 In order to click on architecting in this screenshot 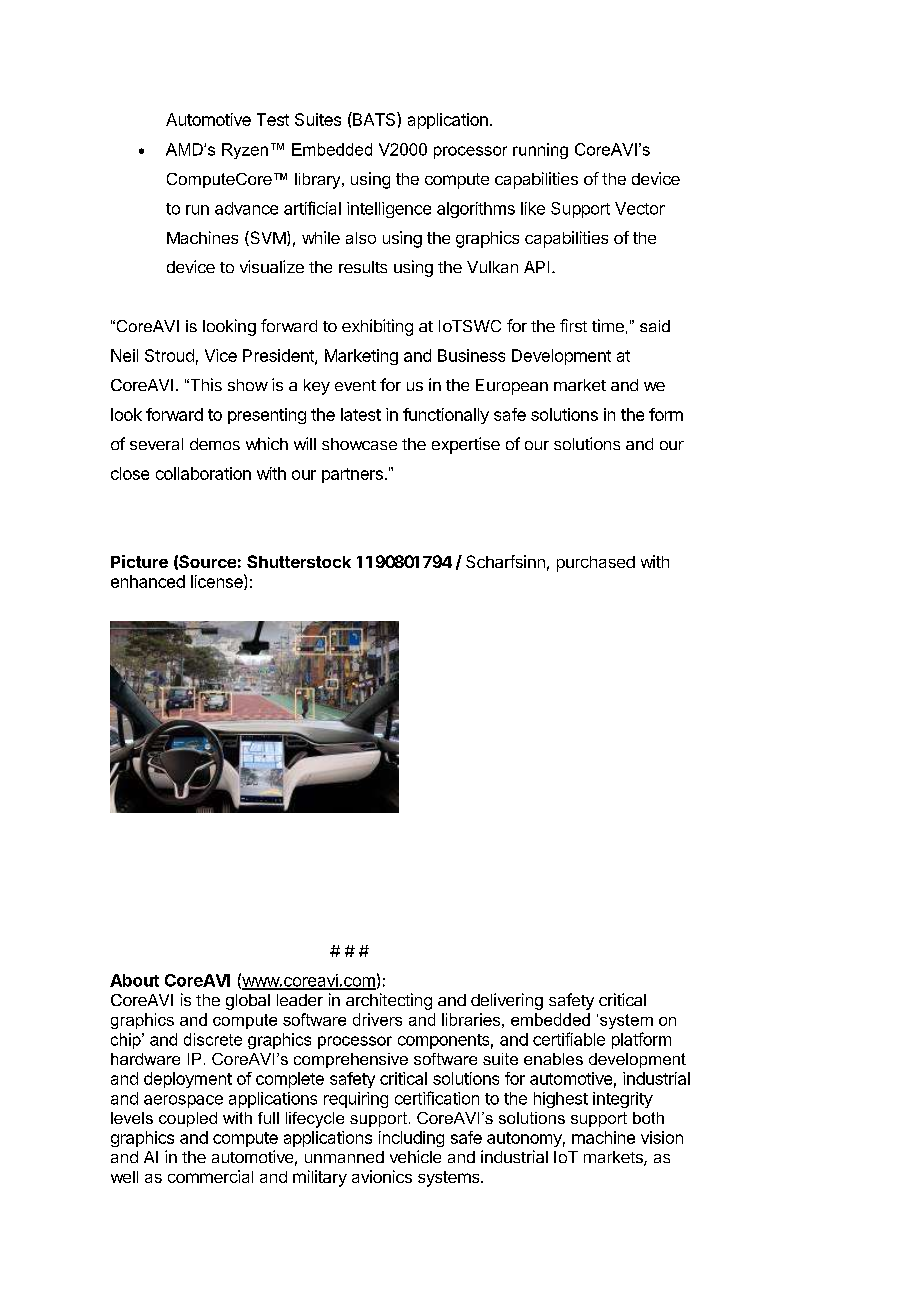, I will do `click(389, 1001)`.
